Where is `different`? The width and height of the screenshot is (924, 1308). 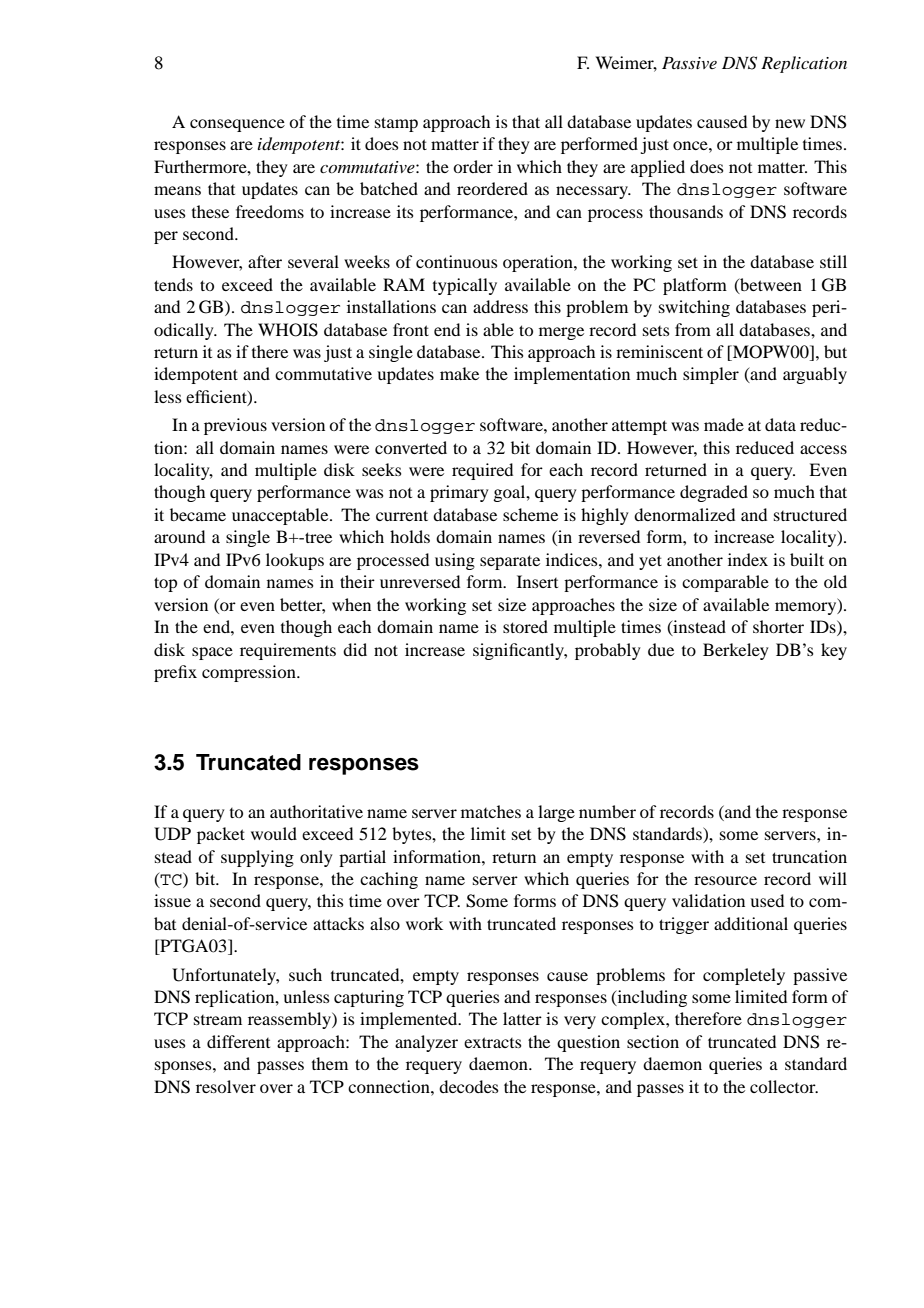
different is located at coordinates (238, 1041).
